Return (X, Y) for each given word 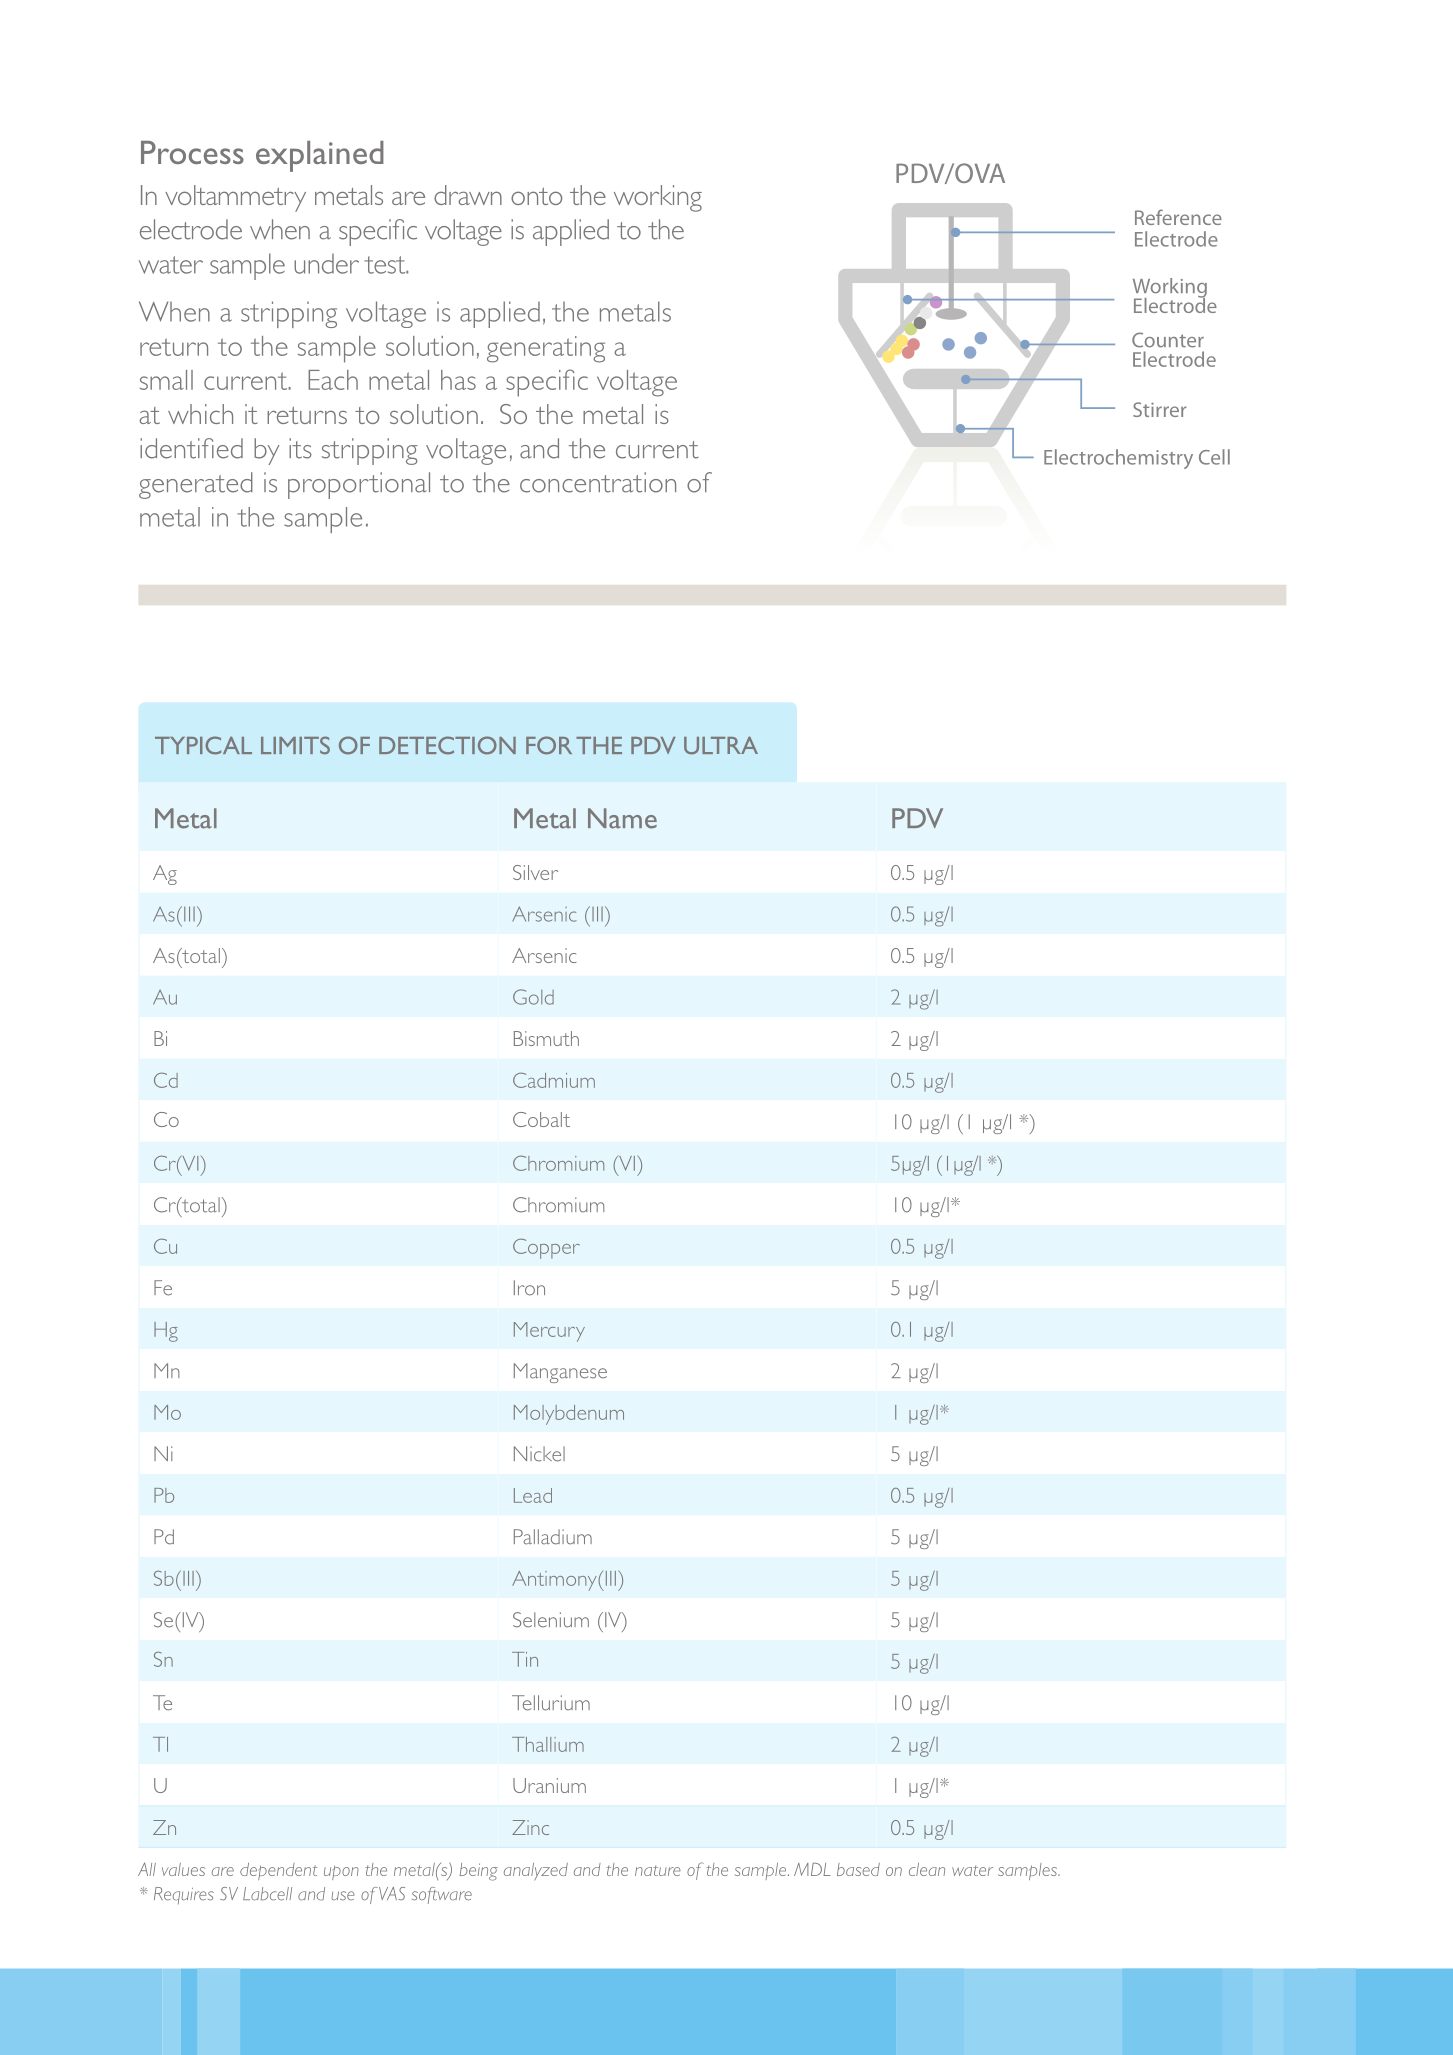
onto (536, 196)
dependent (279, 1871)
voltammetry (235, 198)
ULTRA (721, 745)
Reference (1178, 217)
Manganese (560, 1373)
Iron (529, 1288)
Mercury (549, 1332)
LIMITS (295, 745)
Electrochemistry (1118, 459)
